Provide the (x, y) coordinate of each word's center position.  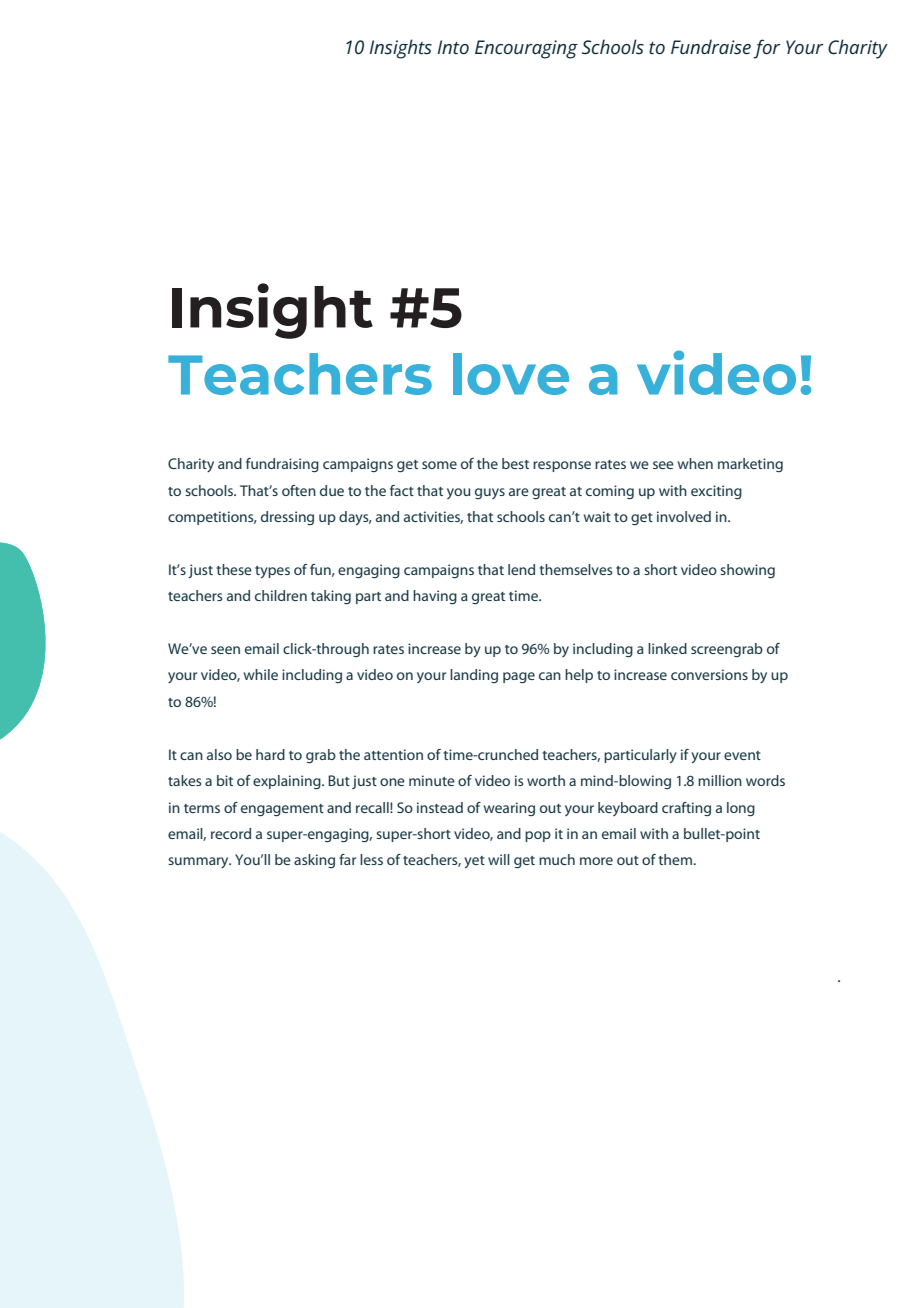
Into (453, 47)
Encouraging (526, 49)
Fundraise (711, 47)
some (439, 465)
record (231, 833)
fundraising (282, 465)
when (695, 463)
